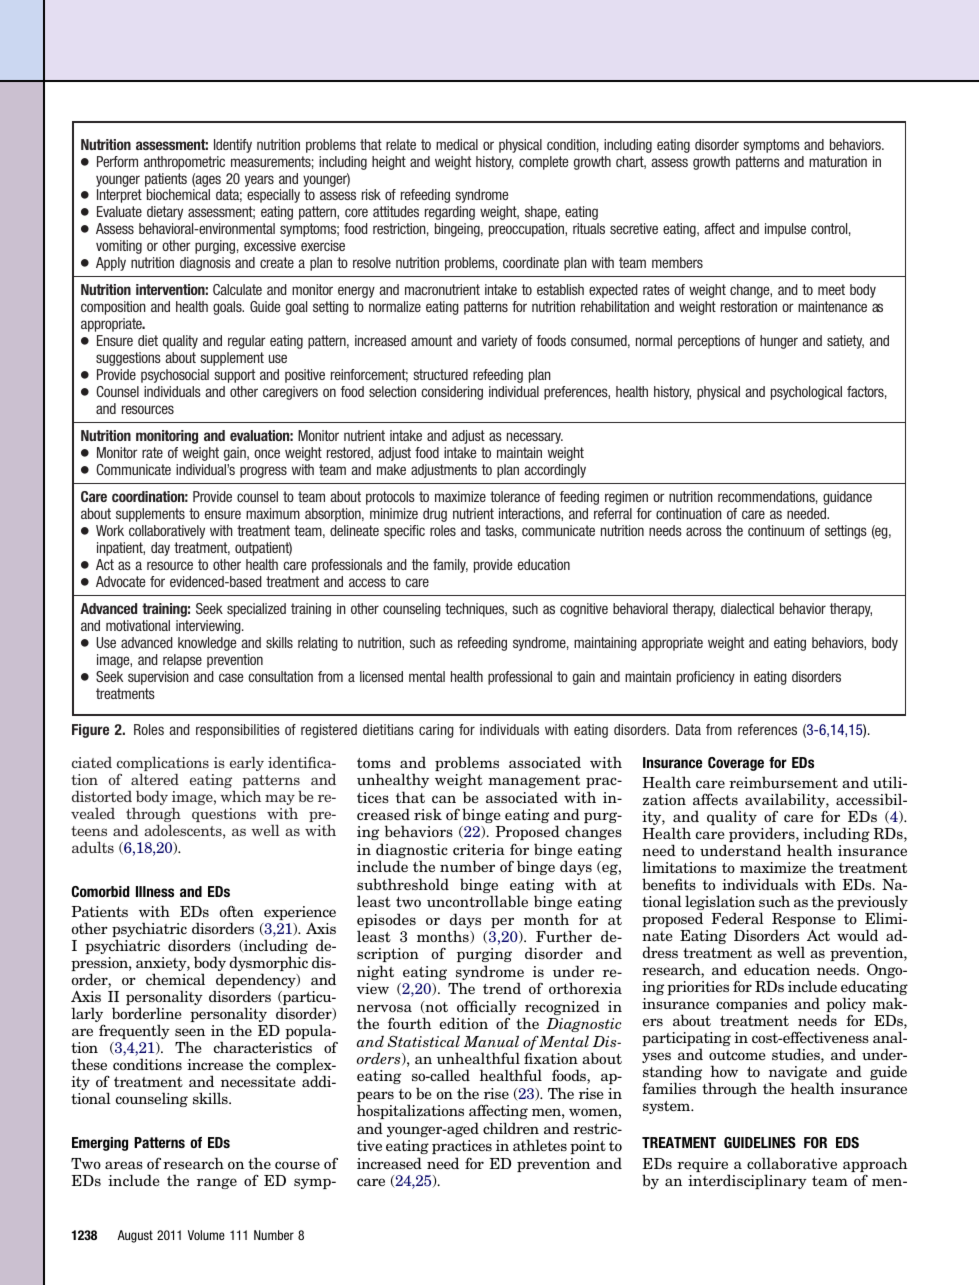  I want to click on supervision, so click(158, 678).
